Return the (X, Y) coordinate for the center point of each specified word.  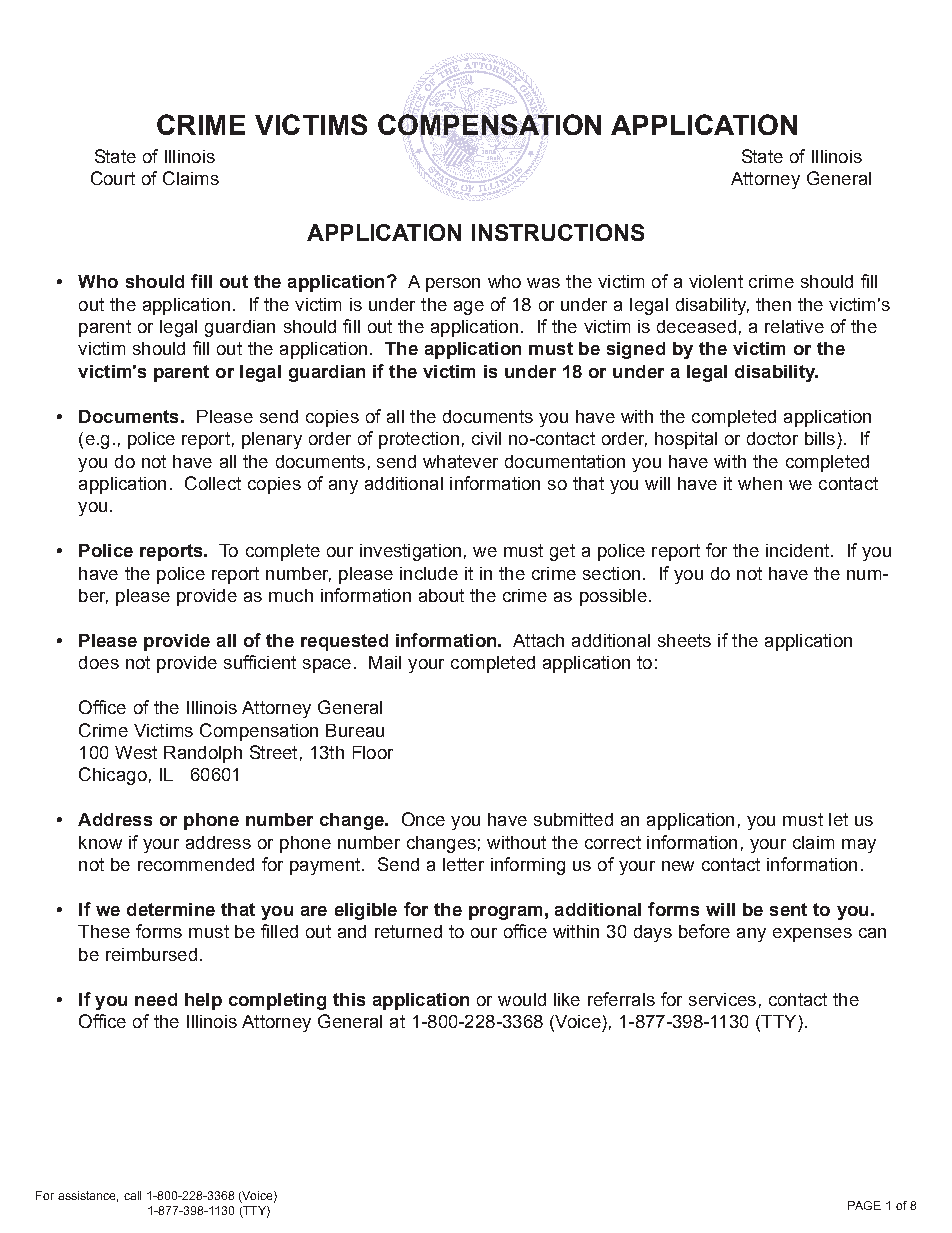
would (522, 999)
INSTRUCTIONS (558, 232)
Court (113, 178)
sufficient (260, 662)
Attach (538, 640)
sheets (684, 640)
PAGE (864, 1205)
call (132, 1195)
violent (716, 281)
